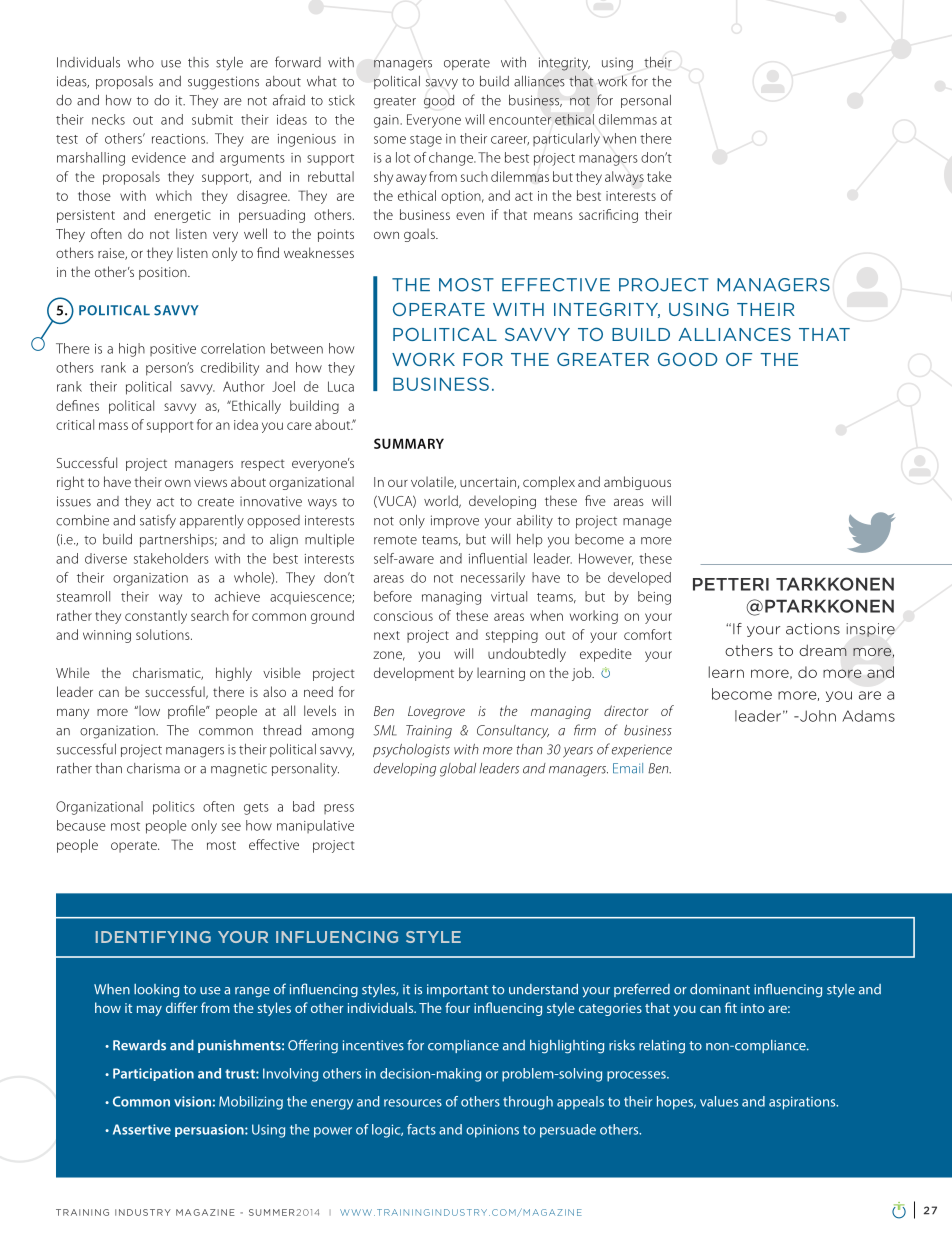 The width and height of the screenshot is (952, 1233). I want to click on vision, so click(192, 1101).
